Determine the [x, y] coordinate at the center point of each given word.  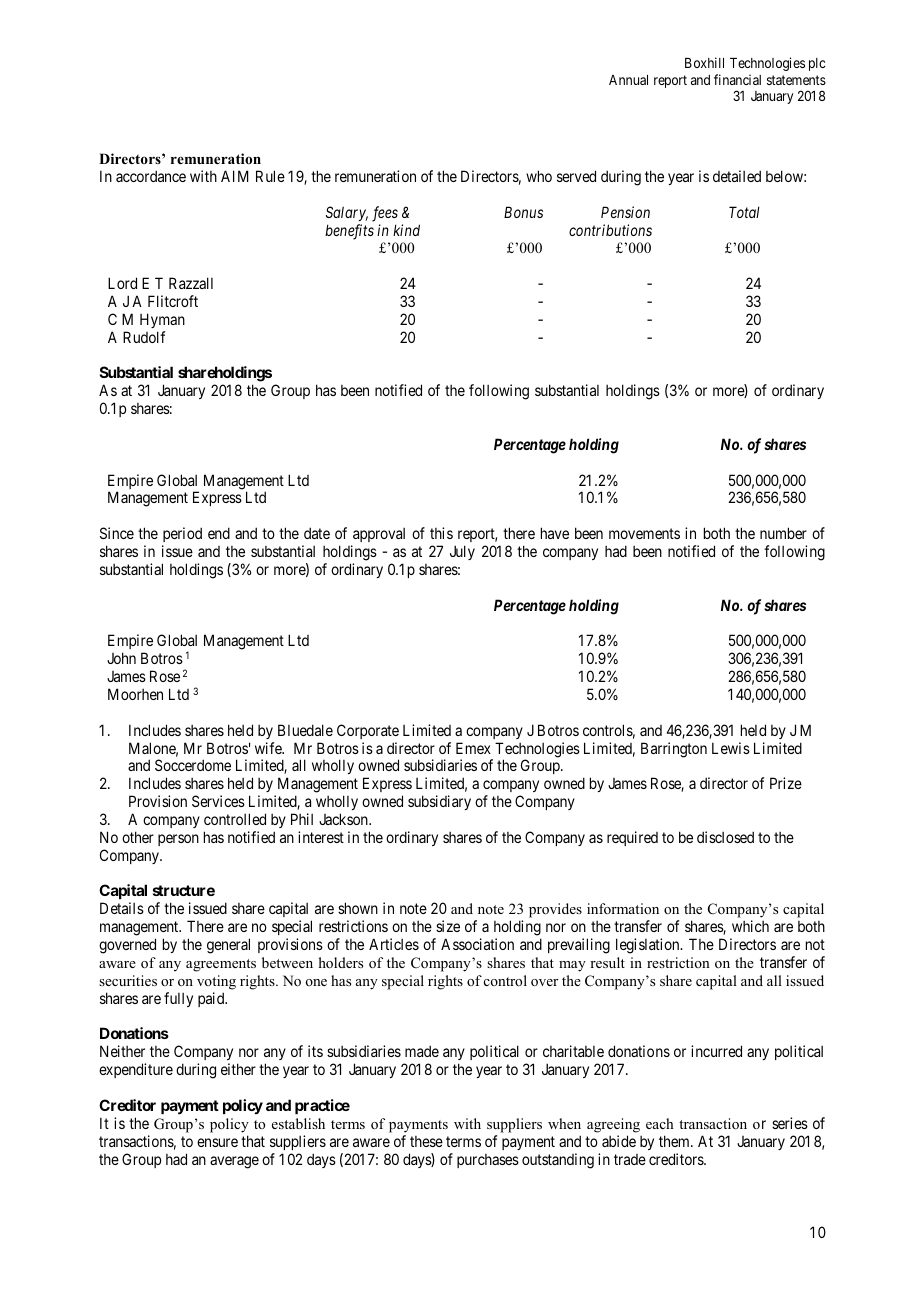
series [790, 1123]
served [576, 176]
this [441, 533]
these [426, 1141]
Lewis [731, 748]
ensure [217, 1142]
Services [218, 801]
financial [737, 79]
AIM [235, 176]
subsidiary [439, 802]
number [783, 533]
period [182, 536]
